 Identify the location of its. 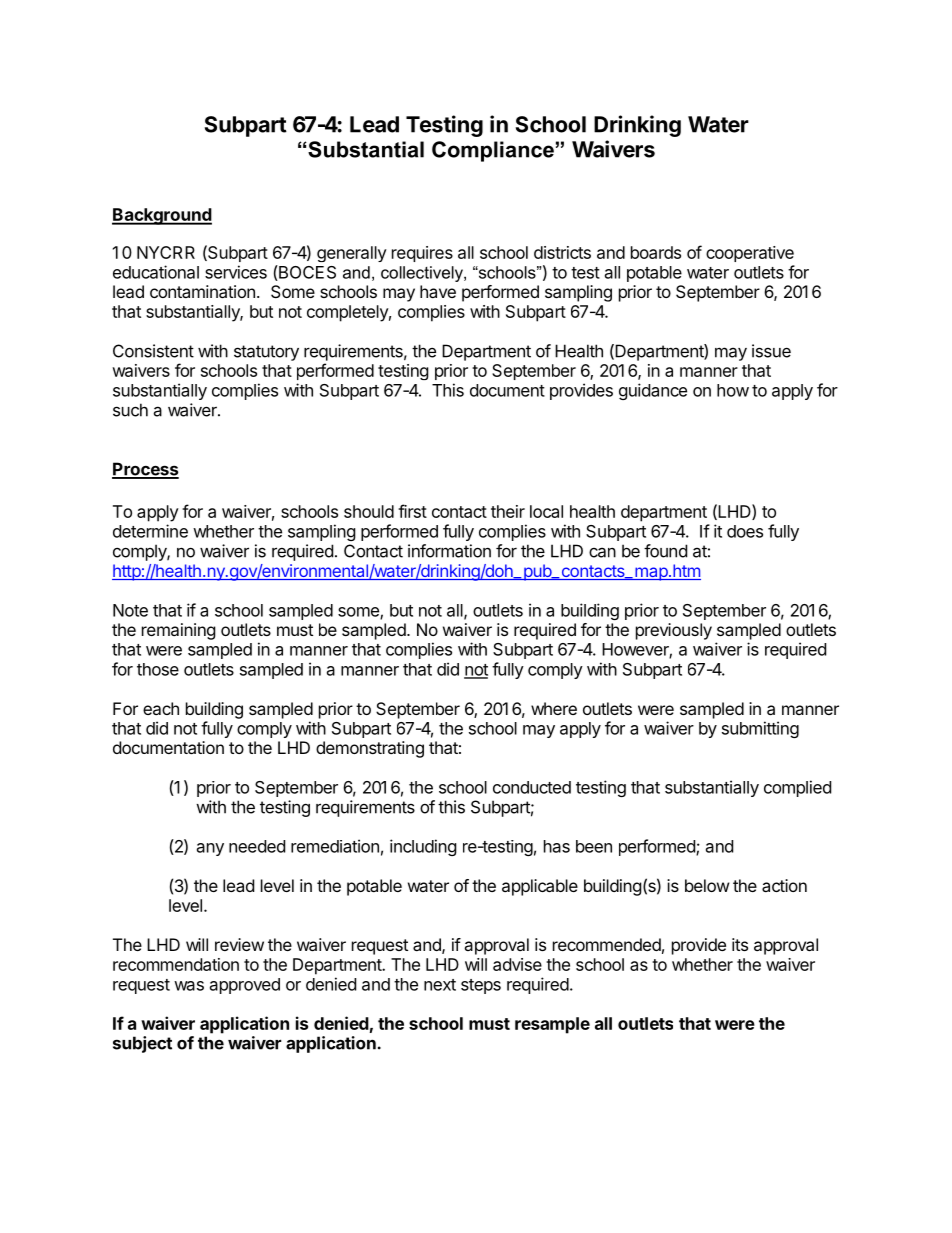
(740, 944).
